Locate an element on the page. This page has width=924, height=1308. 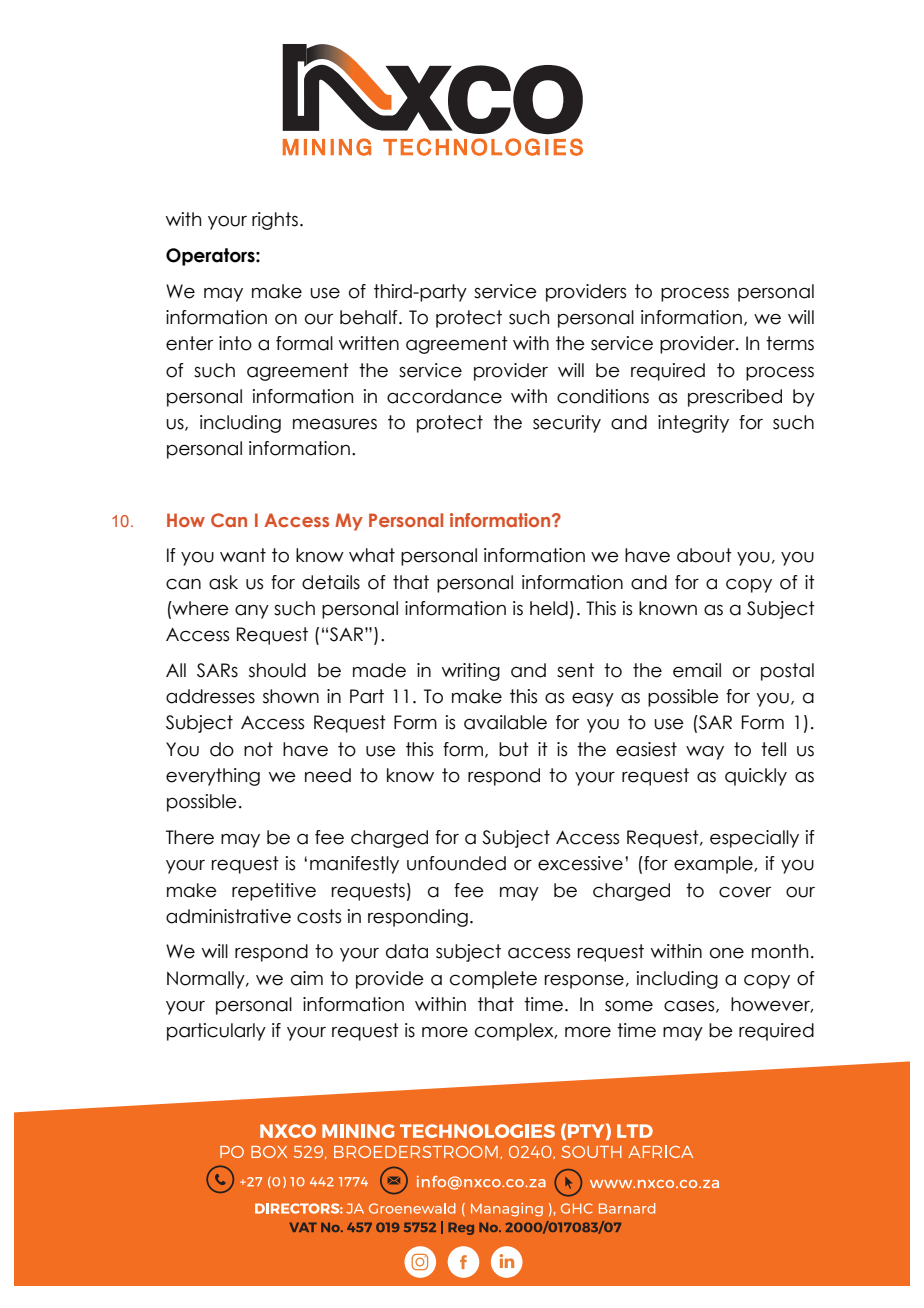
not is located at coordinates (258, 749).
